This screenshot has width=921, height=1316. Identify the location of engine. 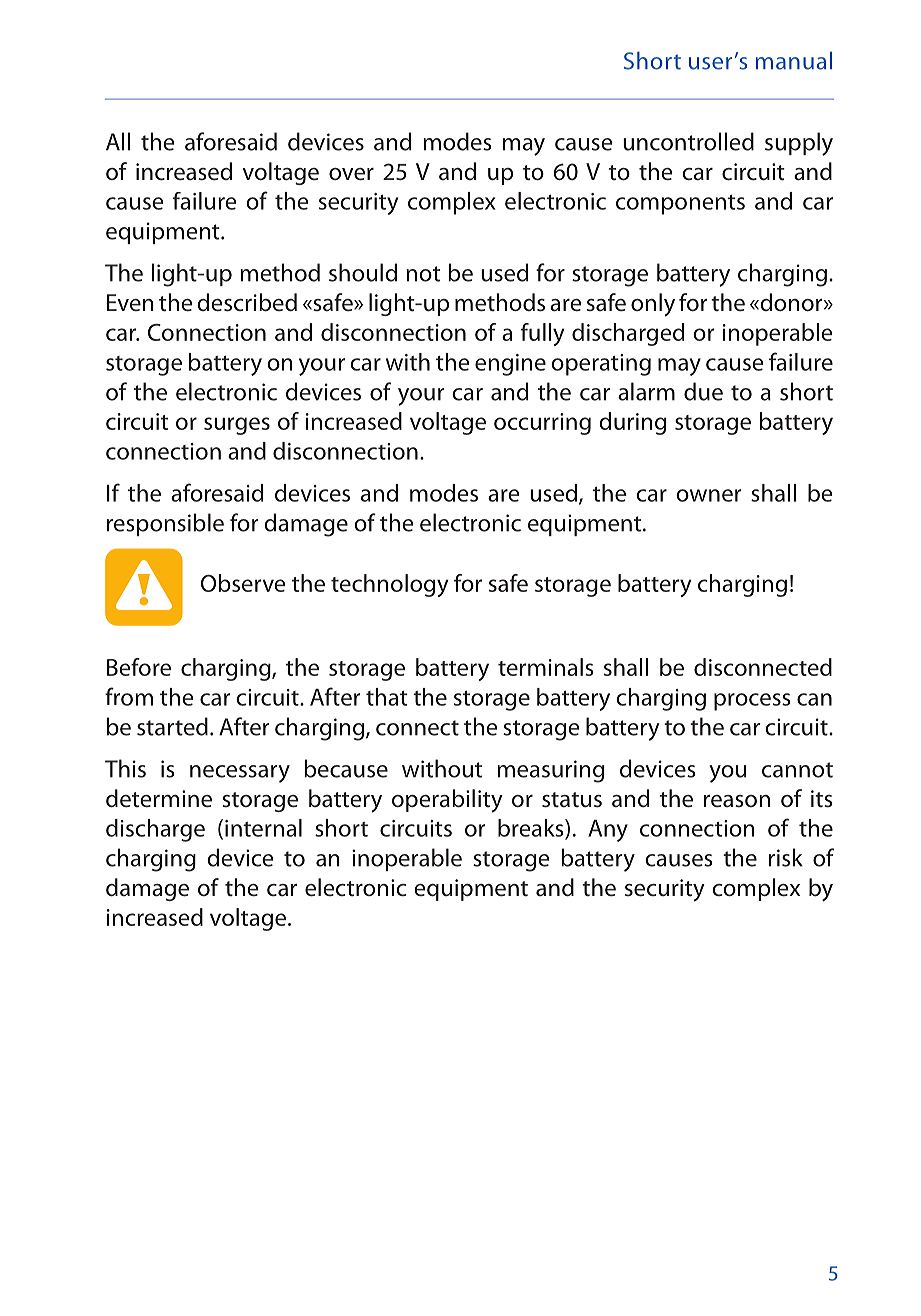
(510, 365).
